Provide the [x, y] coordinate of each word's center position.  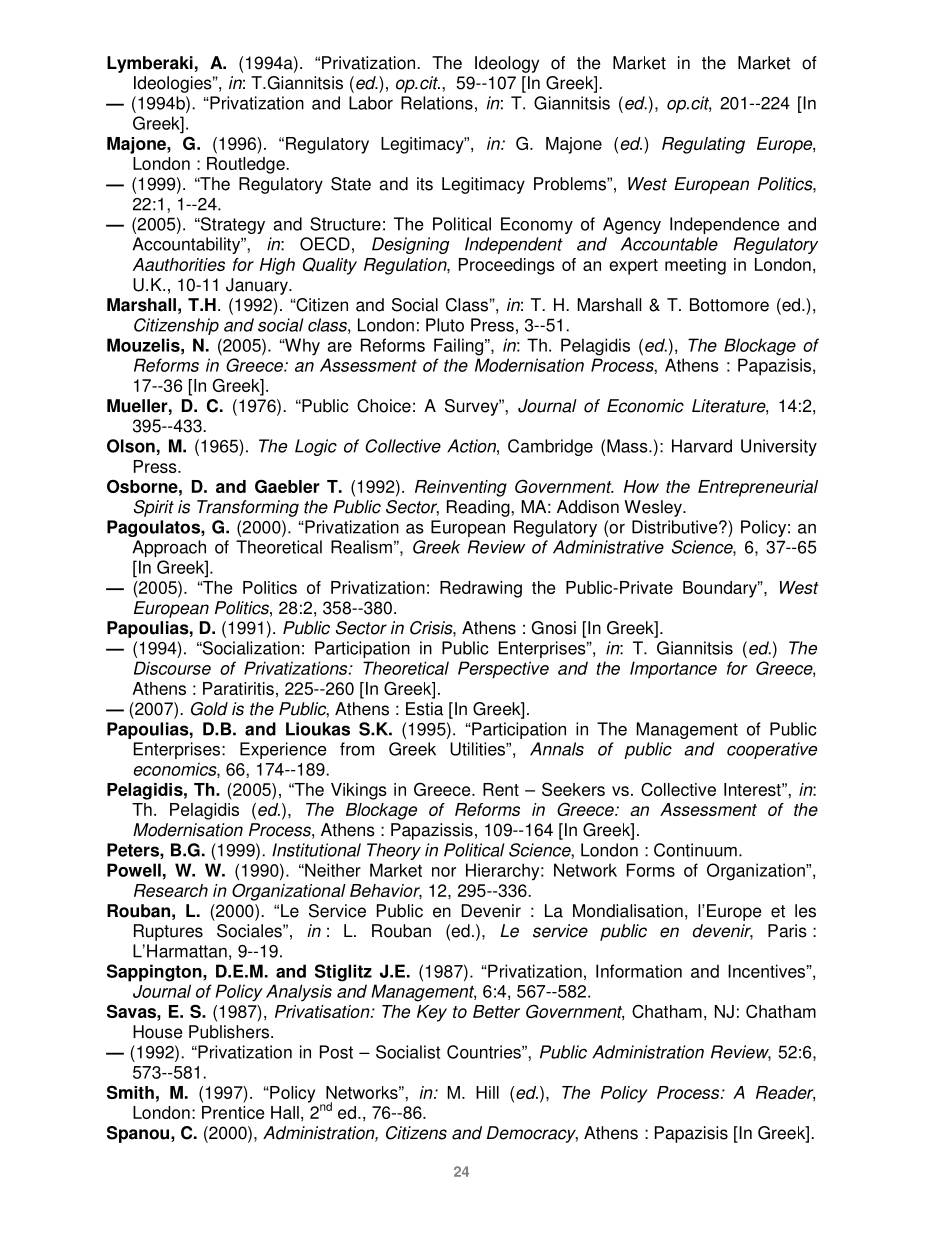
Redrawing [481, 589]
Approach [169, 548]
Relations [437, 103]
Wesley [654, 508]
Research [171, 890]
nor [444, 872]
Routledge [247, 165]
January [258, 286]
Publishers [229, 1032]
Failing [460, 347]
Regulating [703, 145]
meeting [695, 266]
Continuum [695, 850]
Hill [487, 1092]
